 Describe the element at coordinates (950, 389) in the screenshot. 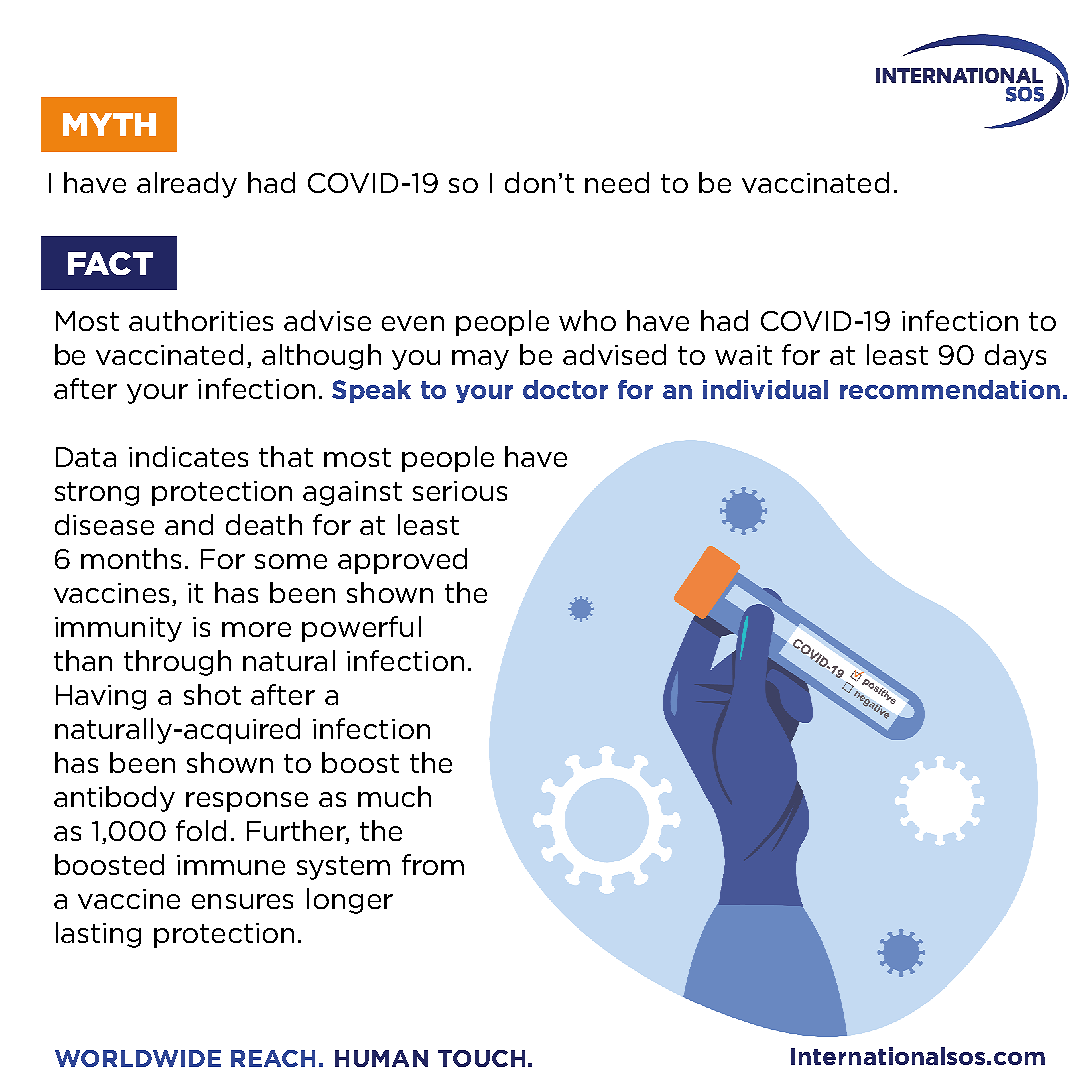

I see `recommendation` at that location.
